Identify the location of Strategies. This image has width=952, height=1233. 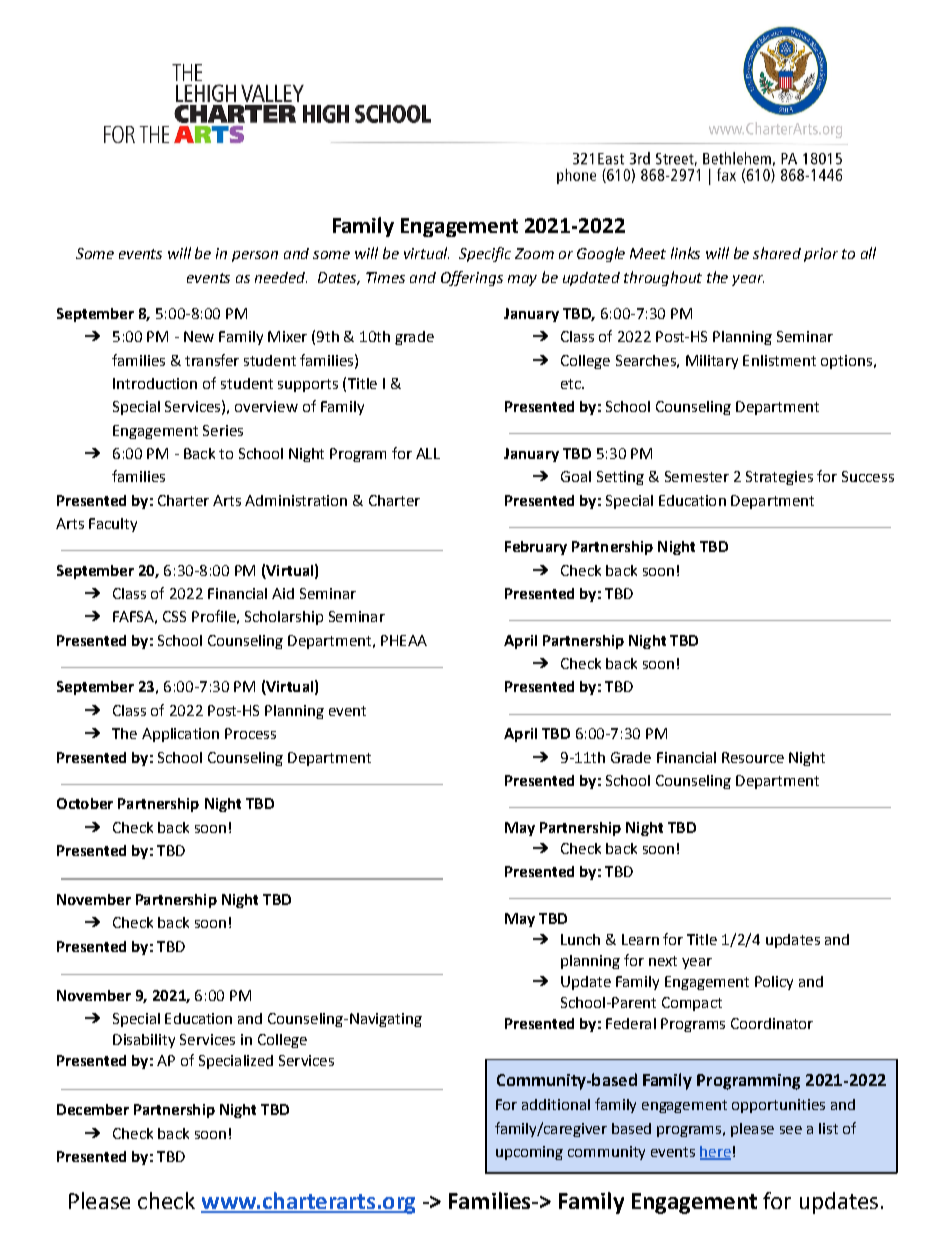
(779, 478).
